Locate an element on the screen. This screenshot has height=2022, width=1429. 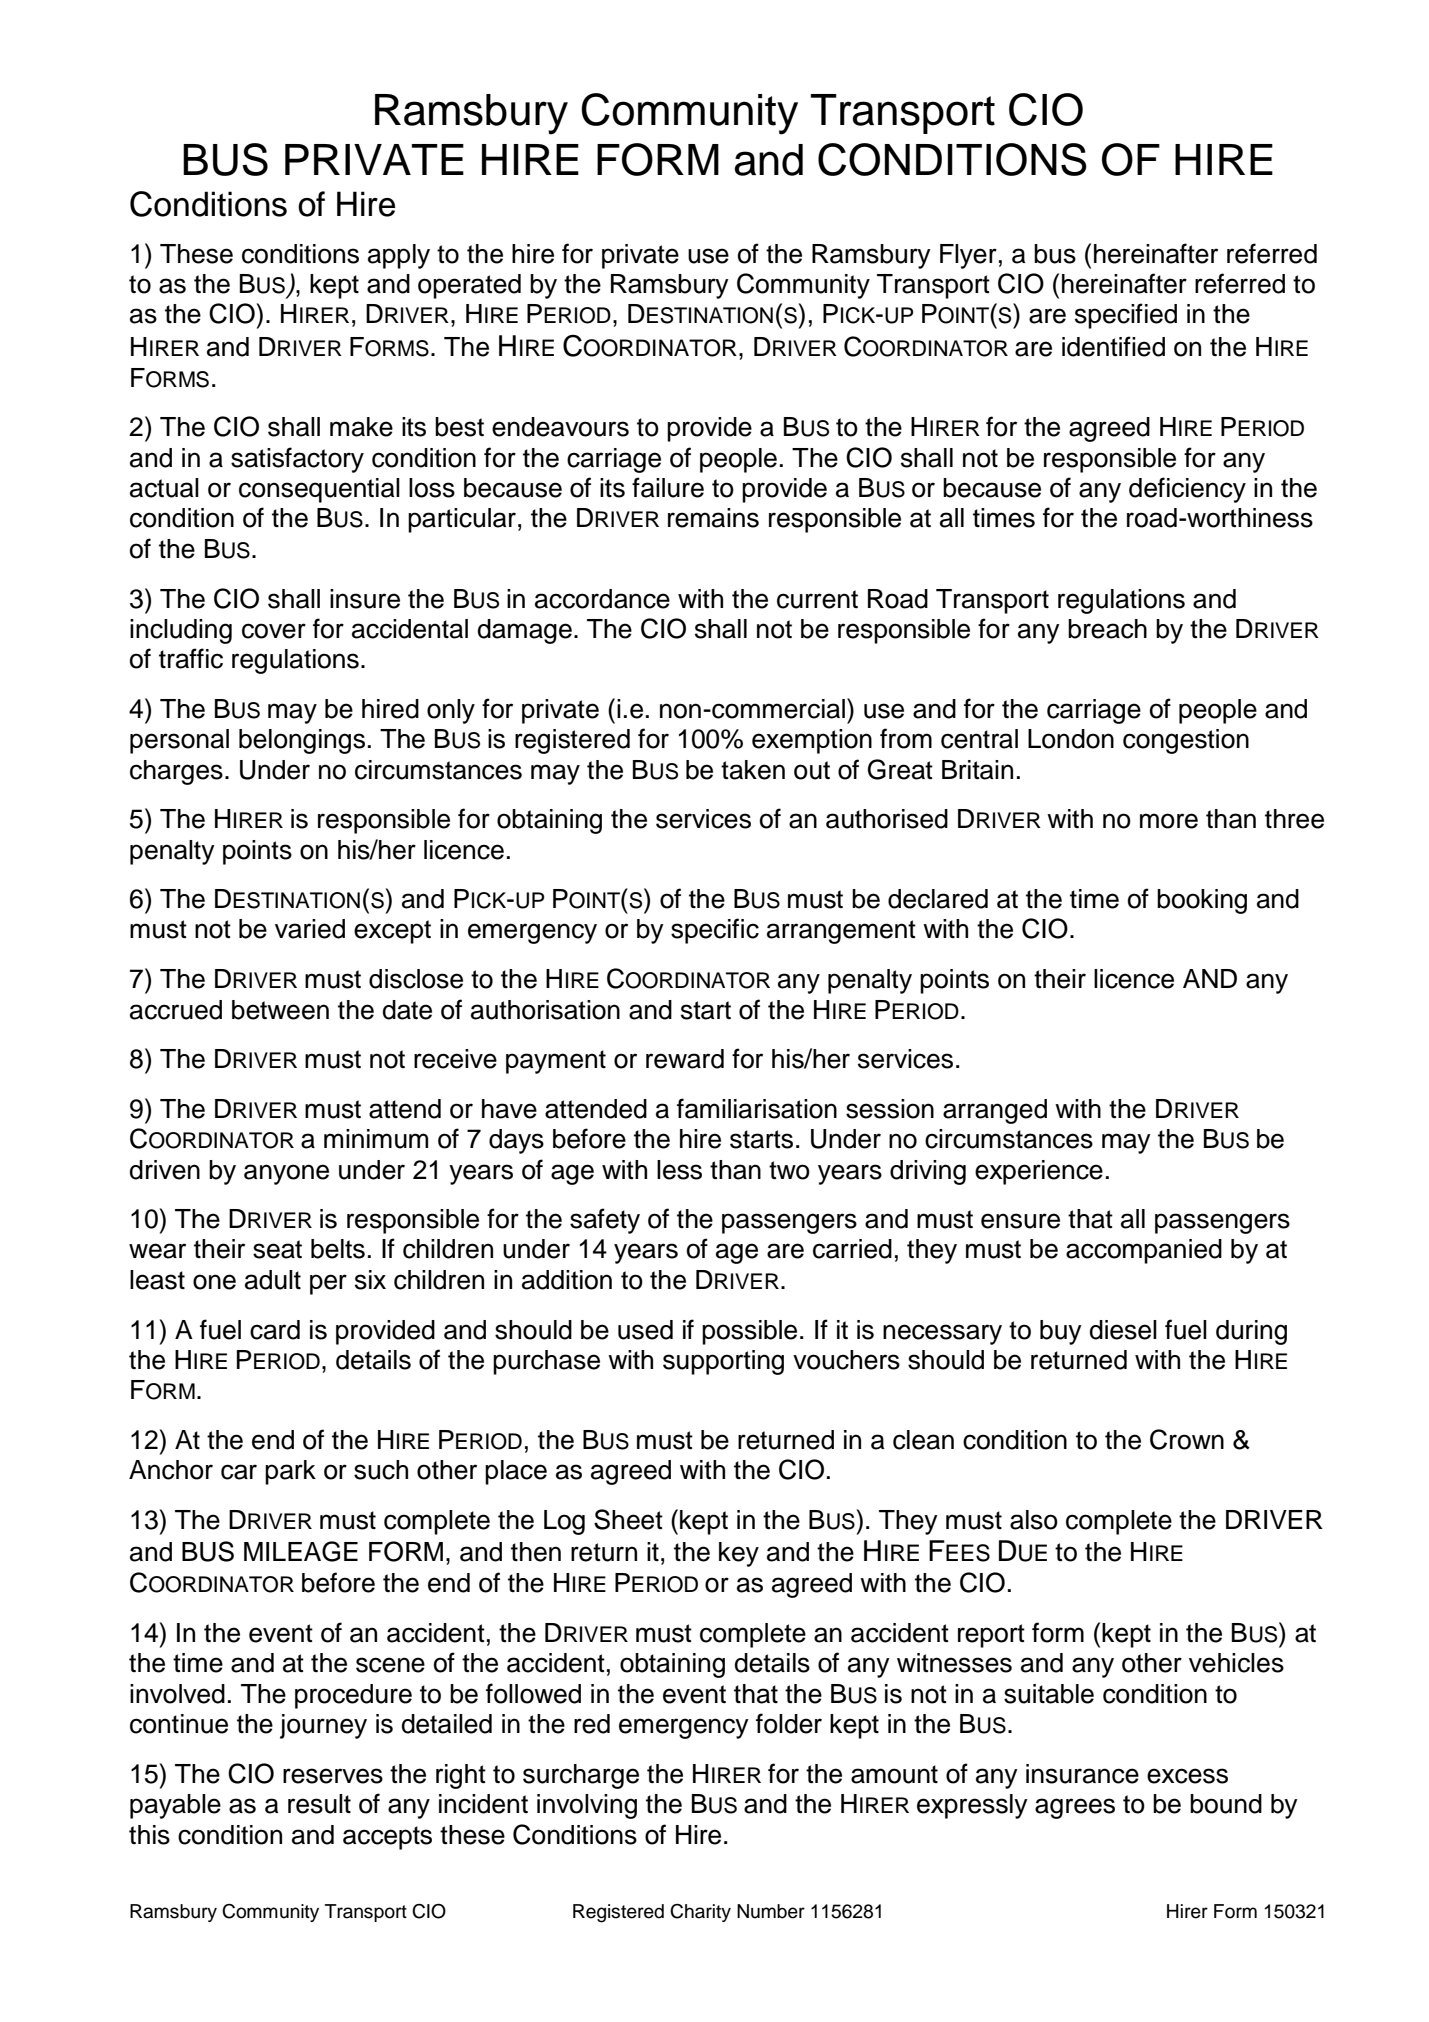
endeavours is located at coordinates (560, 427).
